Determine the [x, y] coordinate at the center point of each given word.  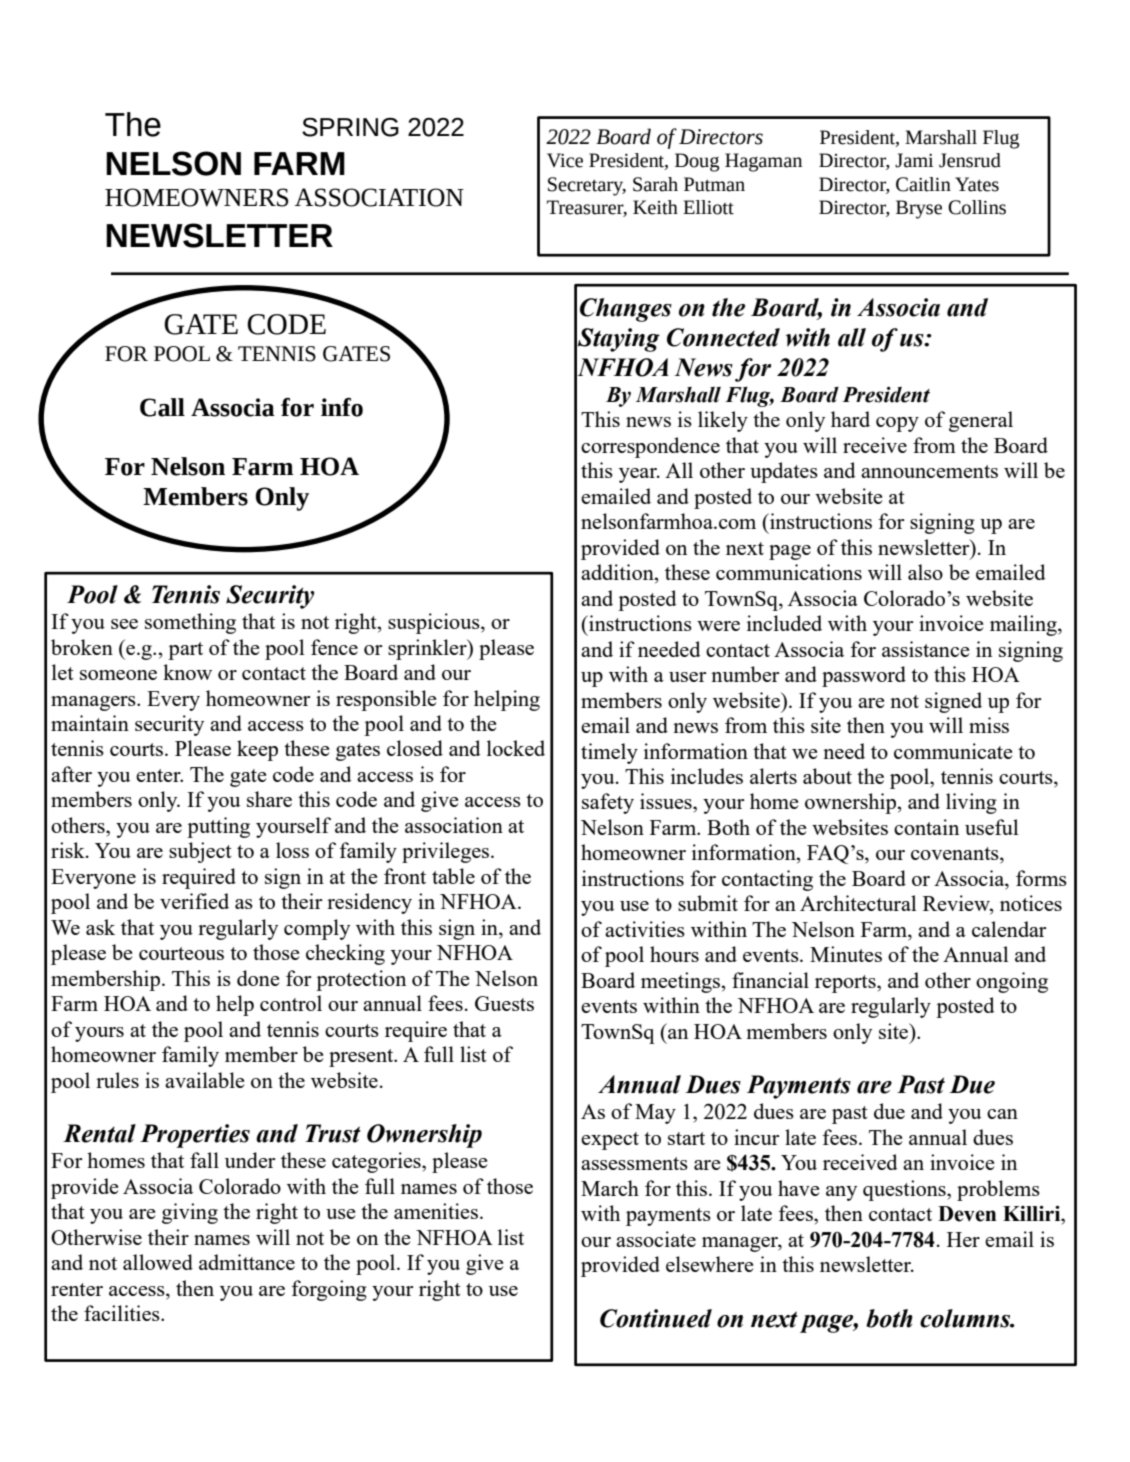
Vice [565, 160]
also [925, 572]
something [190, 623]
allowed [158, 1262]
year [639, 475]
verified [194, 901]
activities [645, 929]
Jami [914, 160]
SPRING [350, 127]
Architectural [858, 903]
